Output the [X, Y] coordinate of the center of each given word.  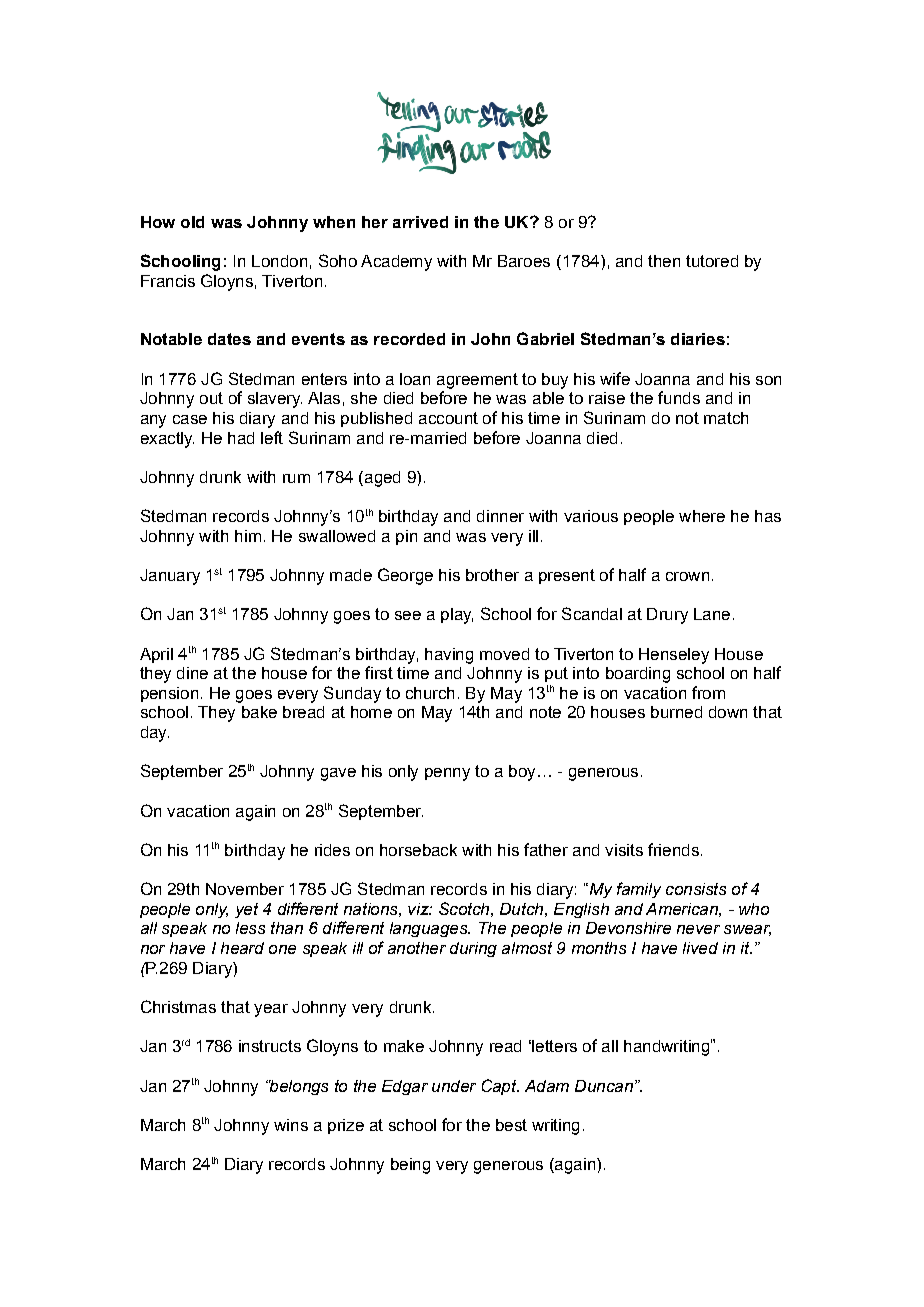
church [430, 693]
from [708, 692]
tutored [712, 261]
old [192, 222]
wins [291, 1125]
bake [259, 712]
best [511, 1125]
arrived [420, 222]
